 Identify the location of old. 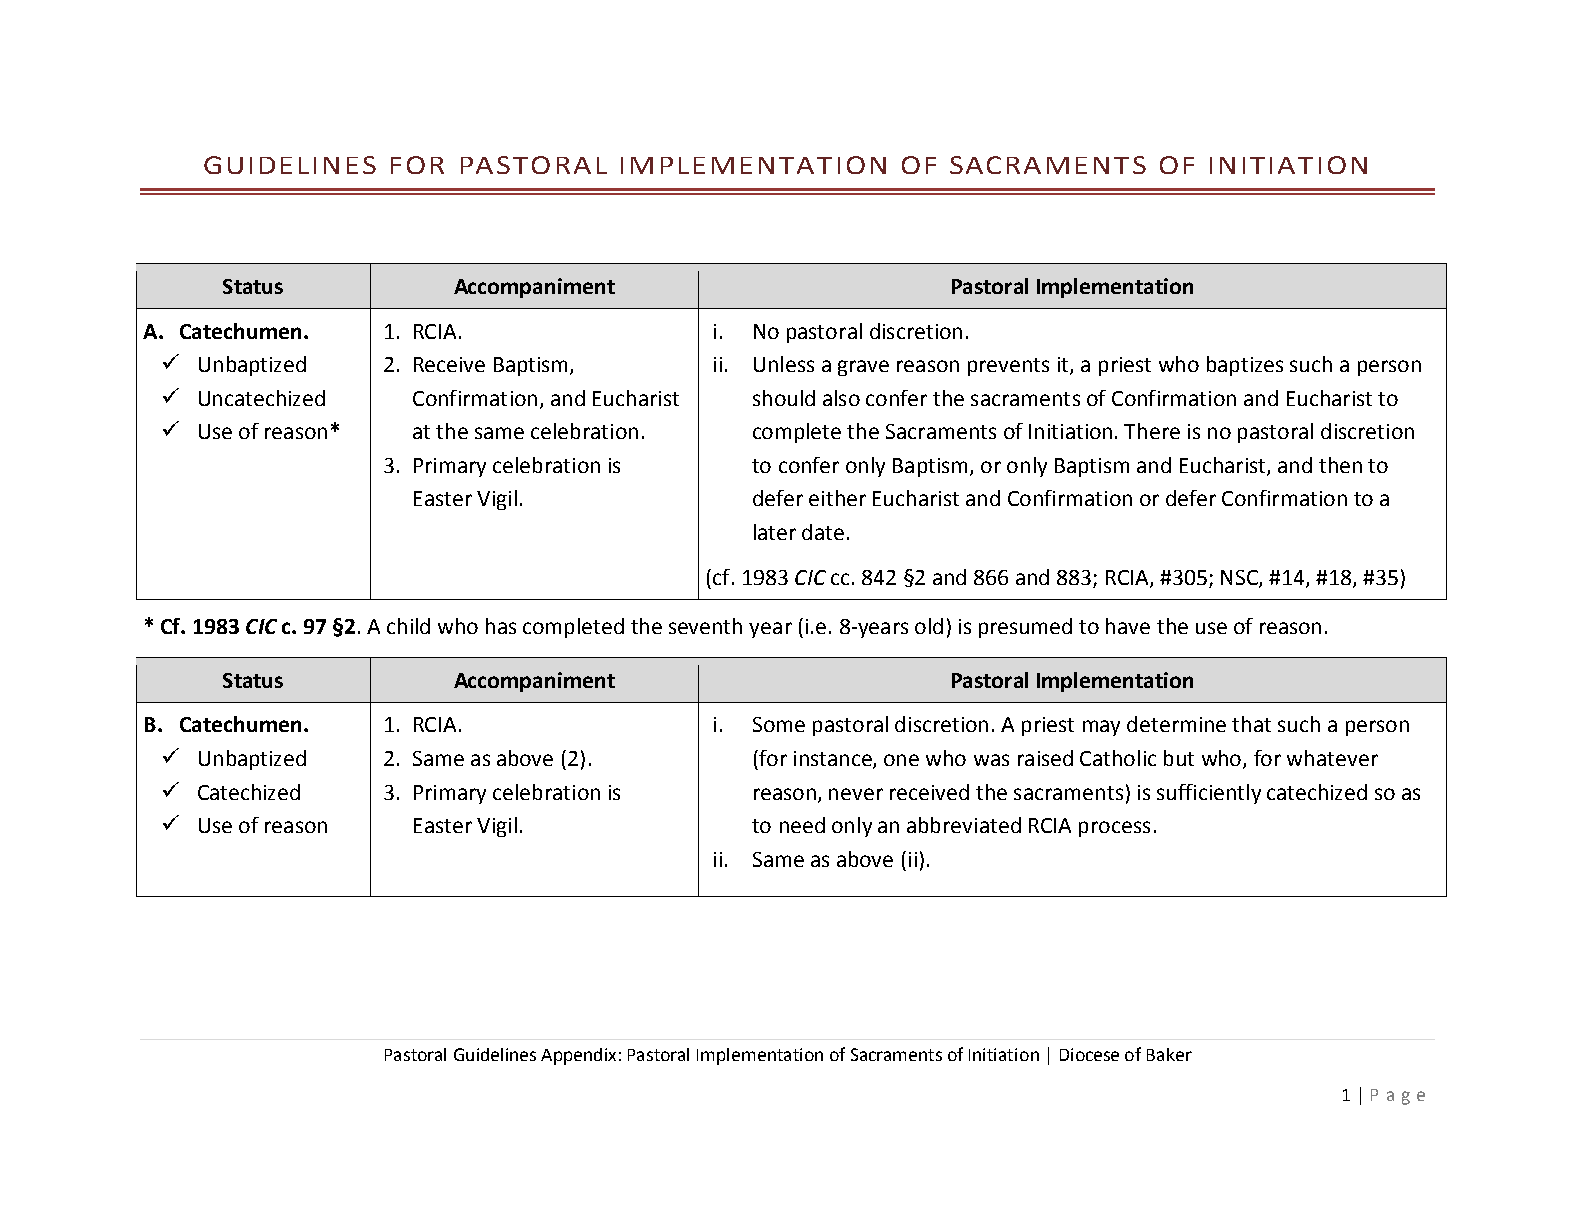
(929, 626).
